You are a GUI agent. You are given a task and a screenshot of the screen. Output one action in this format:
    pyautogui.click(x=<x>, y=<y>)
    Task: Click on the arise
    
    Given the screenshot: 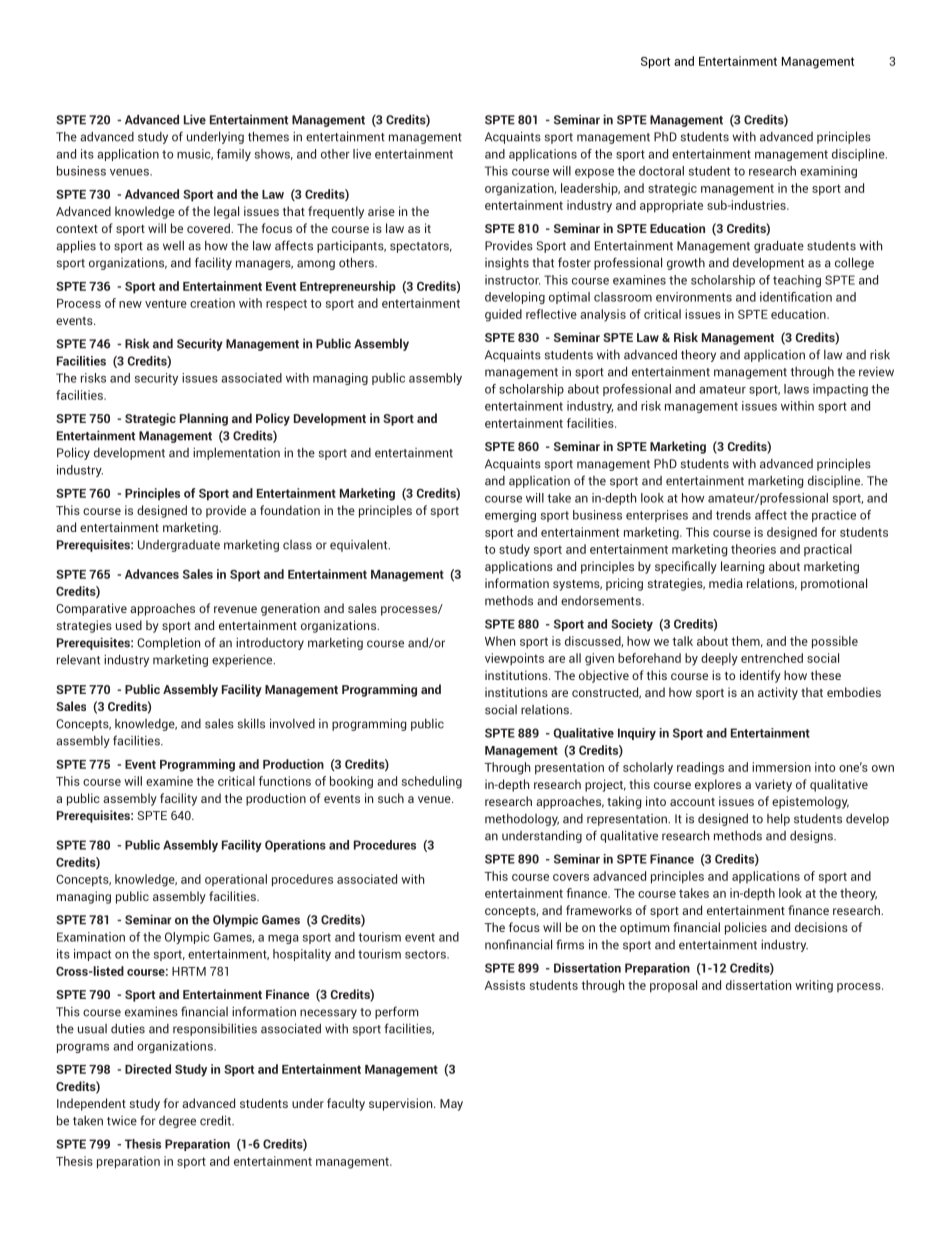 What is the action you would take?
    pyautogui.click(x=381, y=211)
